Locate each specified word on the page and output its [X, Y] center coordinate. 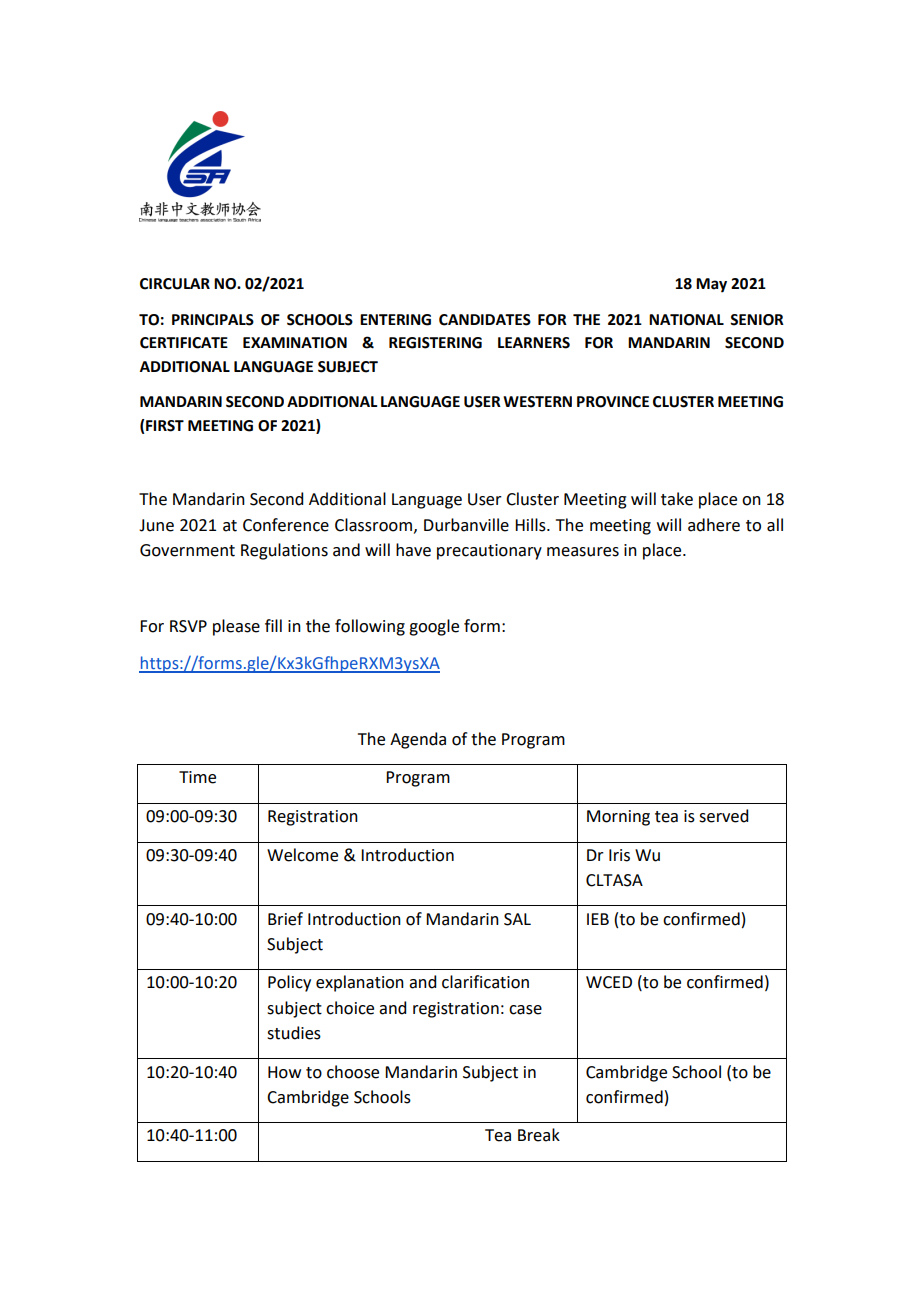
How [284, 1072]
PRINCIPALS [213, 320]
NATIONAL [686, 320]
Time [197, 777]
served [723, 816]
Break [539, 1135]
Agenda [418, 740]
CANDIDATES [485, 320]
